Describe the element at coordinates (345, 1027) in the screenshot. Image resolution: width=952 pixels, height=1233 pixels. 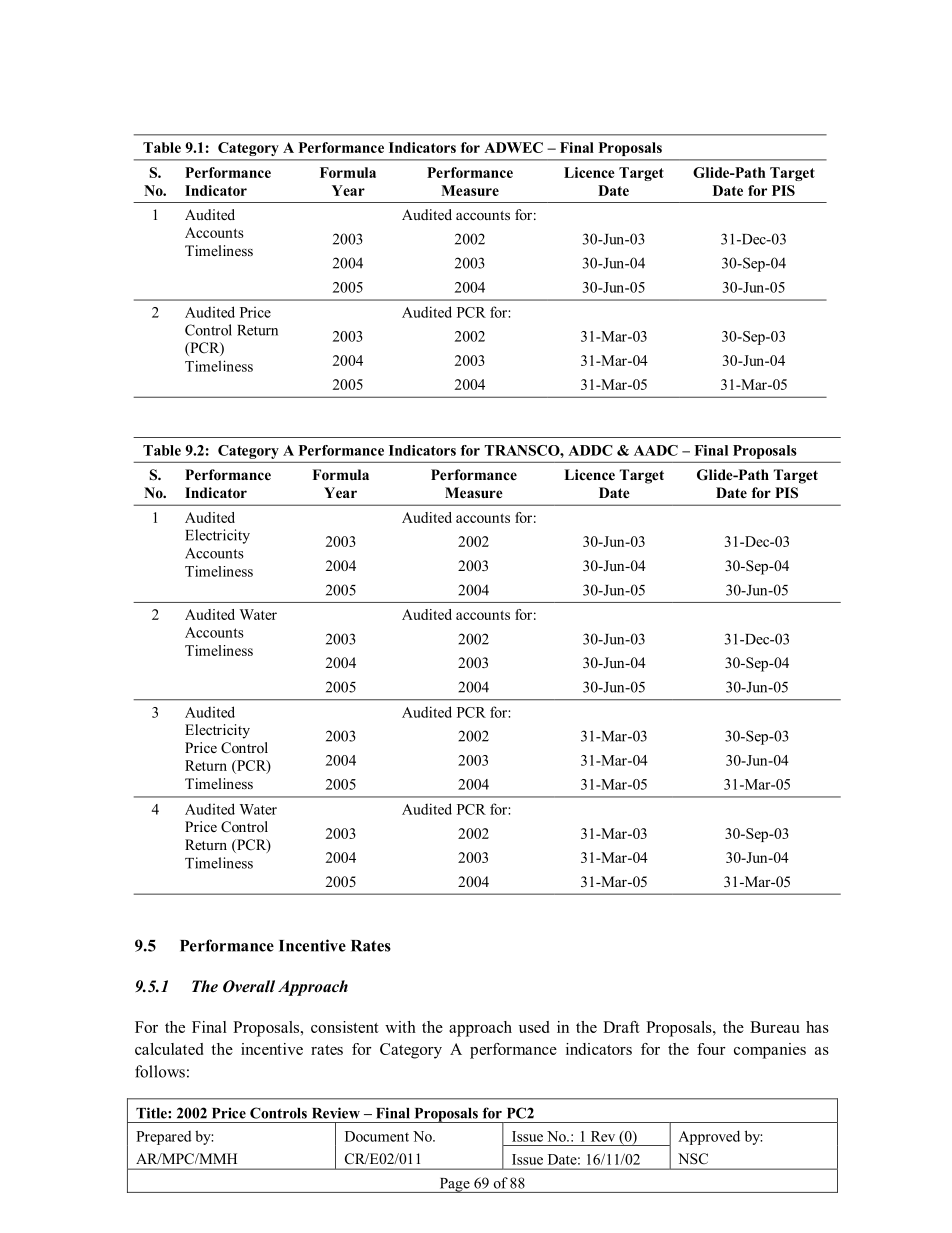
I see `consistent` at that location.
